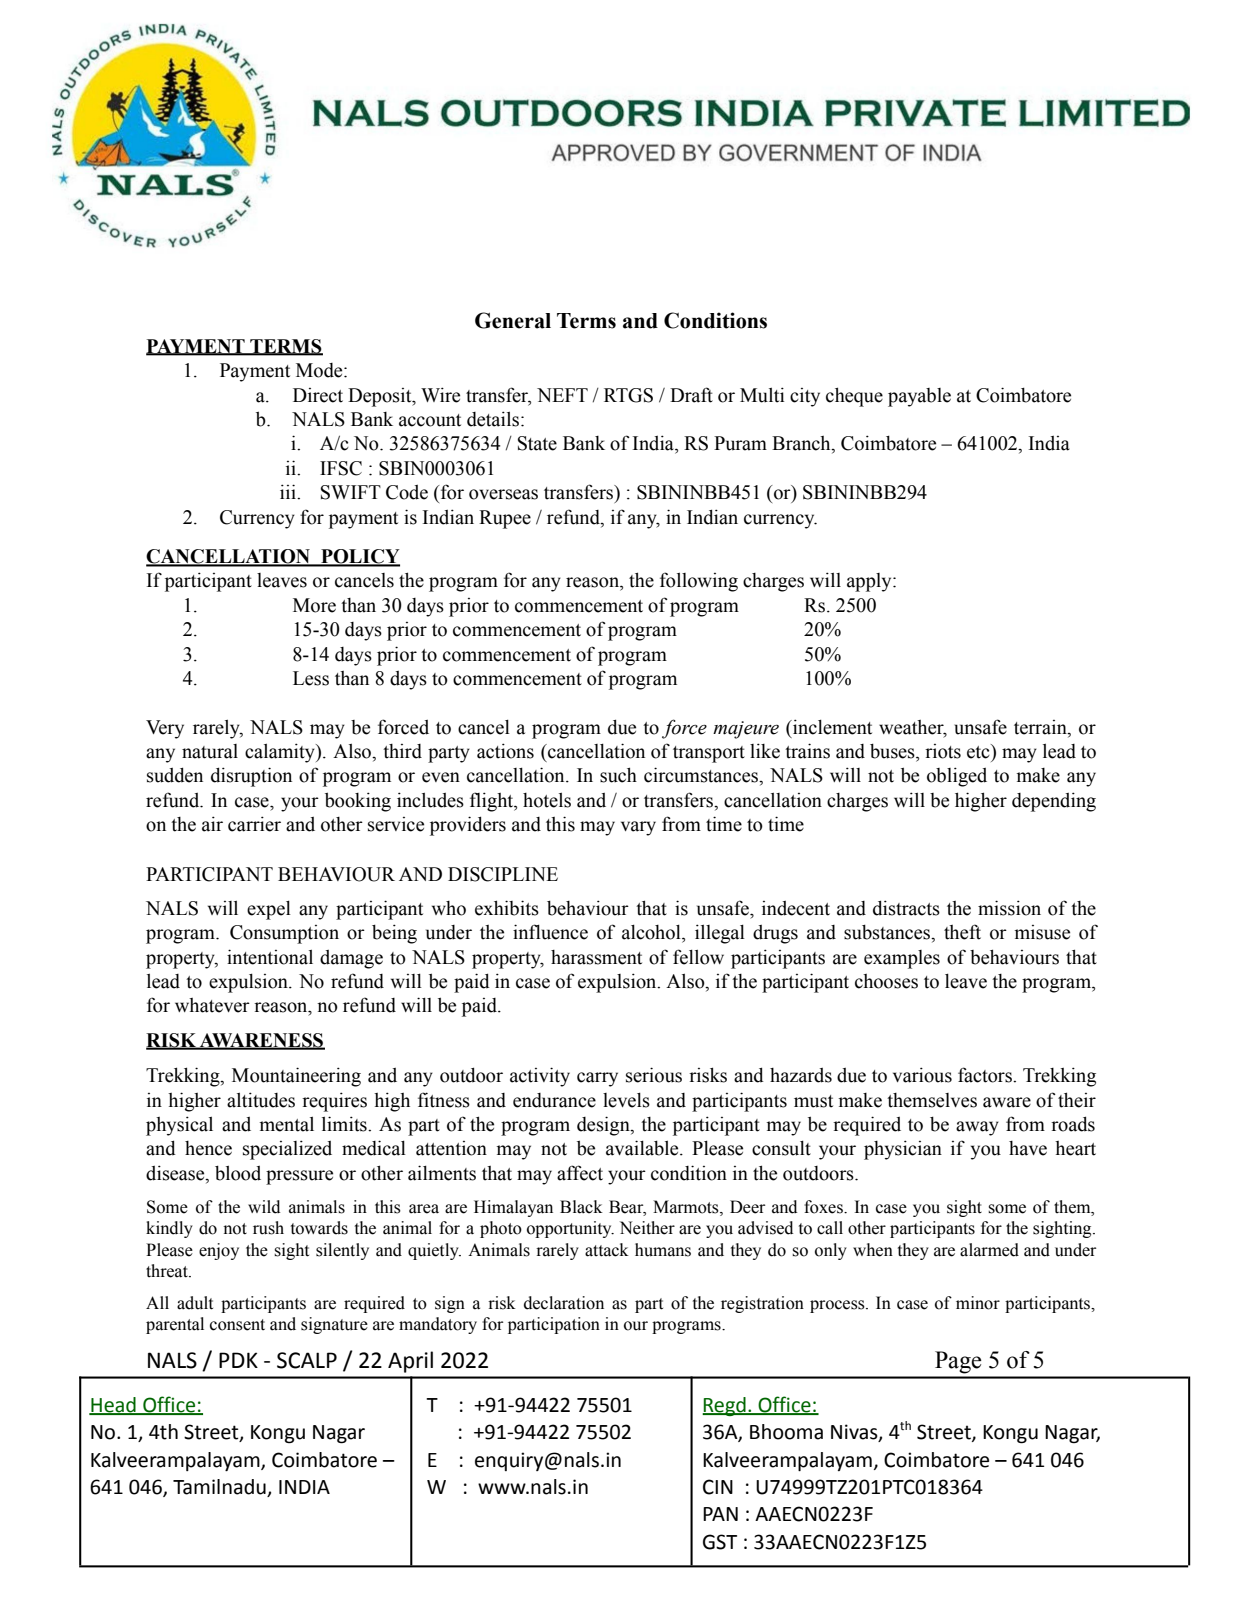 Image resolution: width=1243 pixels, height=1608 pixels. What do you see at coordinates (513, 320) in the screenshot?
I see `General` at bounding box center [513, 320].
